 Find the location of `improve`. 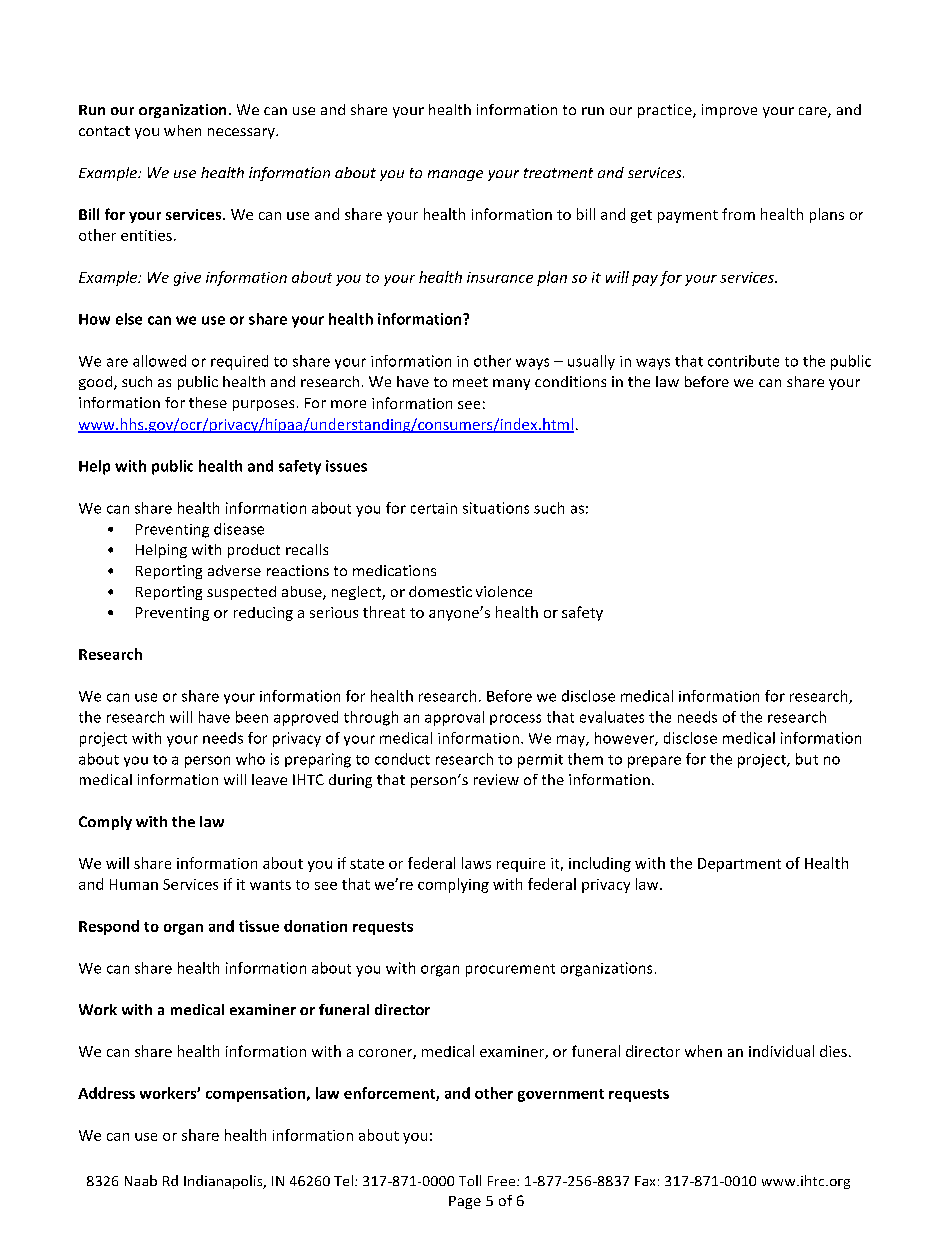

improve is located at coordinates (729, 111).
